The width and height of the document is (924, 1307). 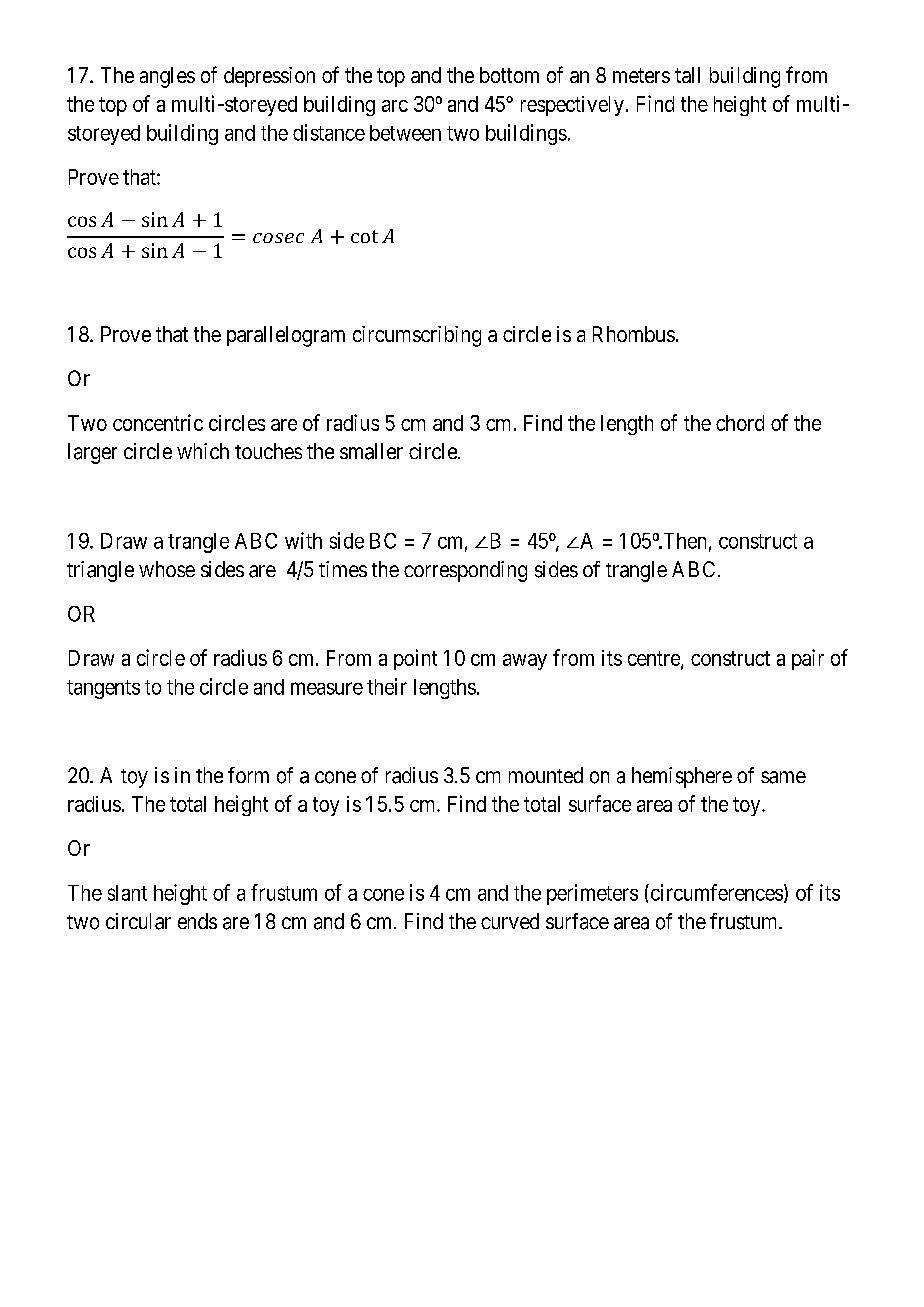 I want to click on hemisphere, so click(x=682, y=777).
